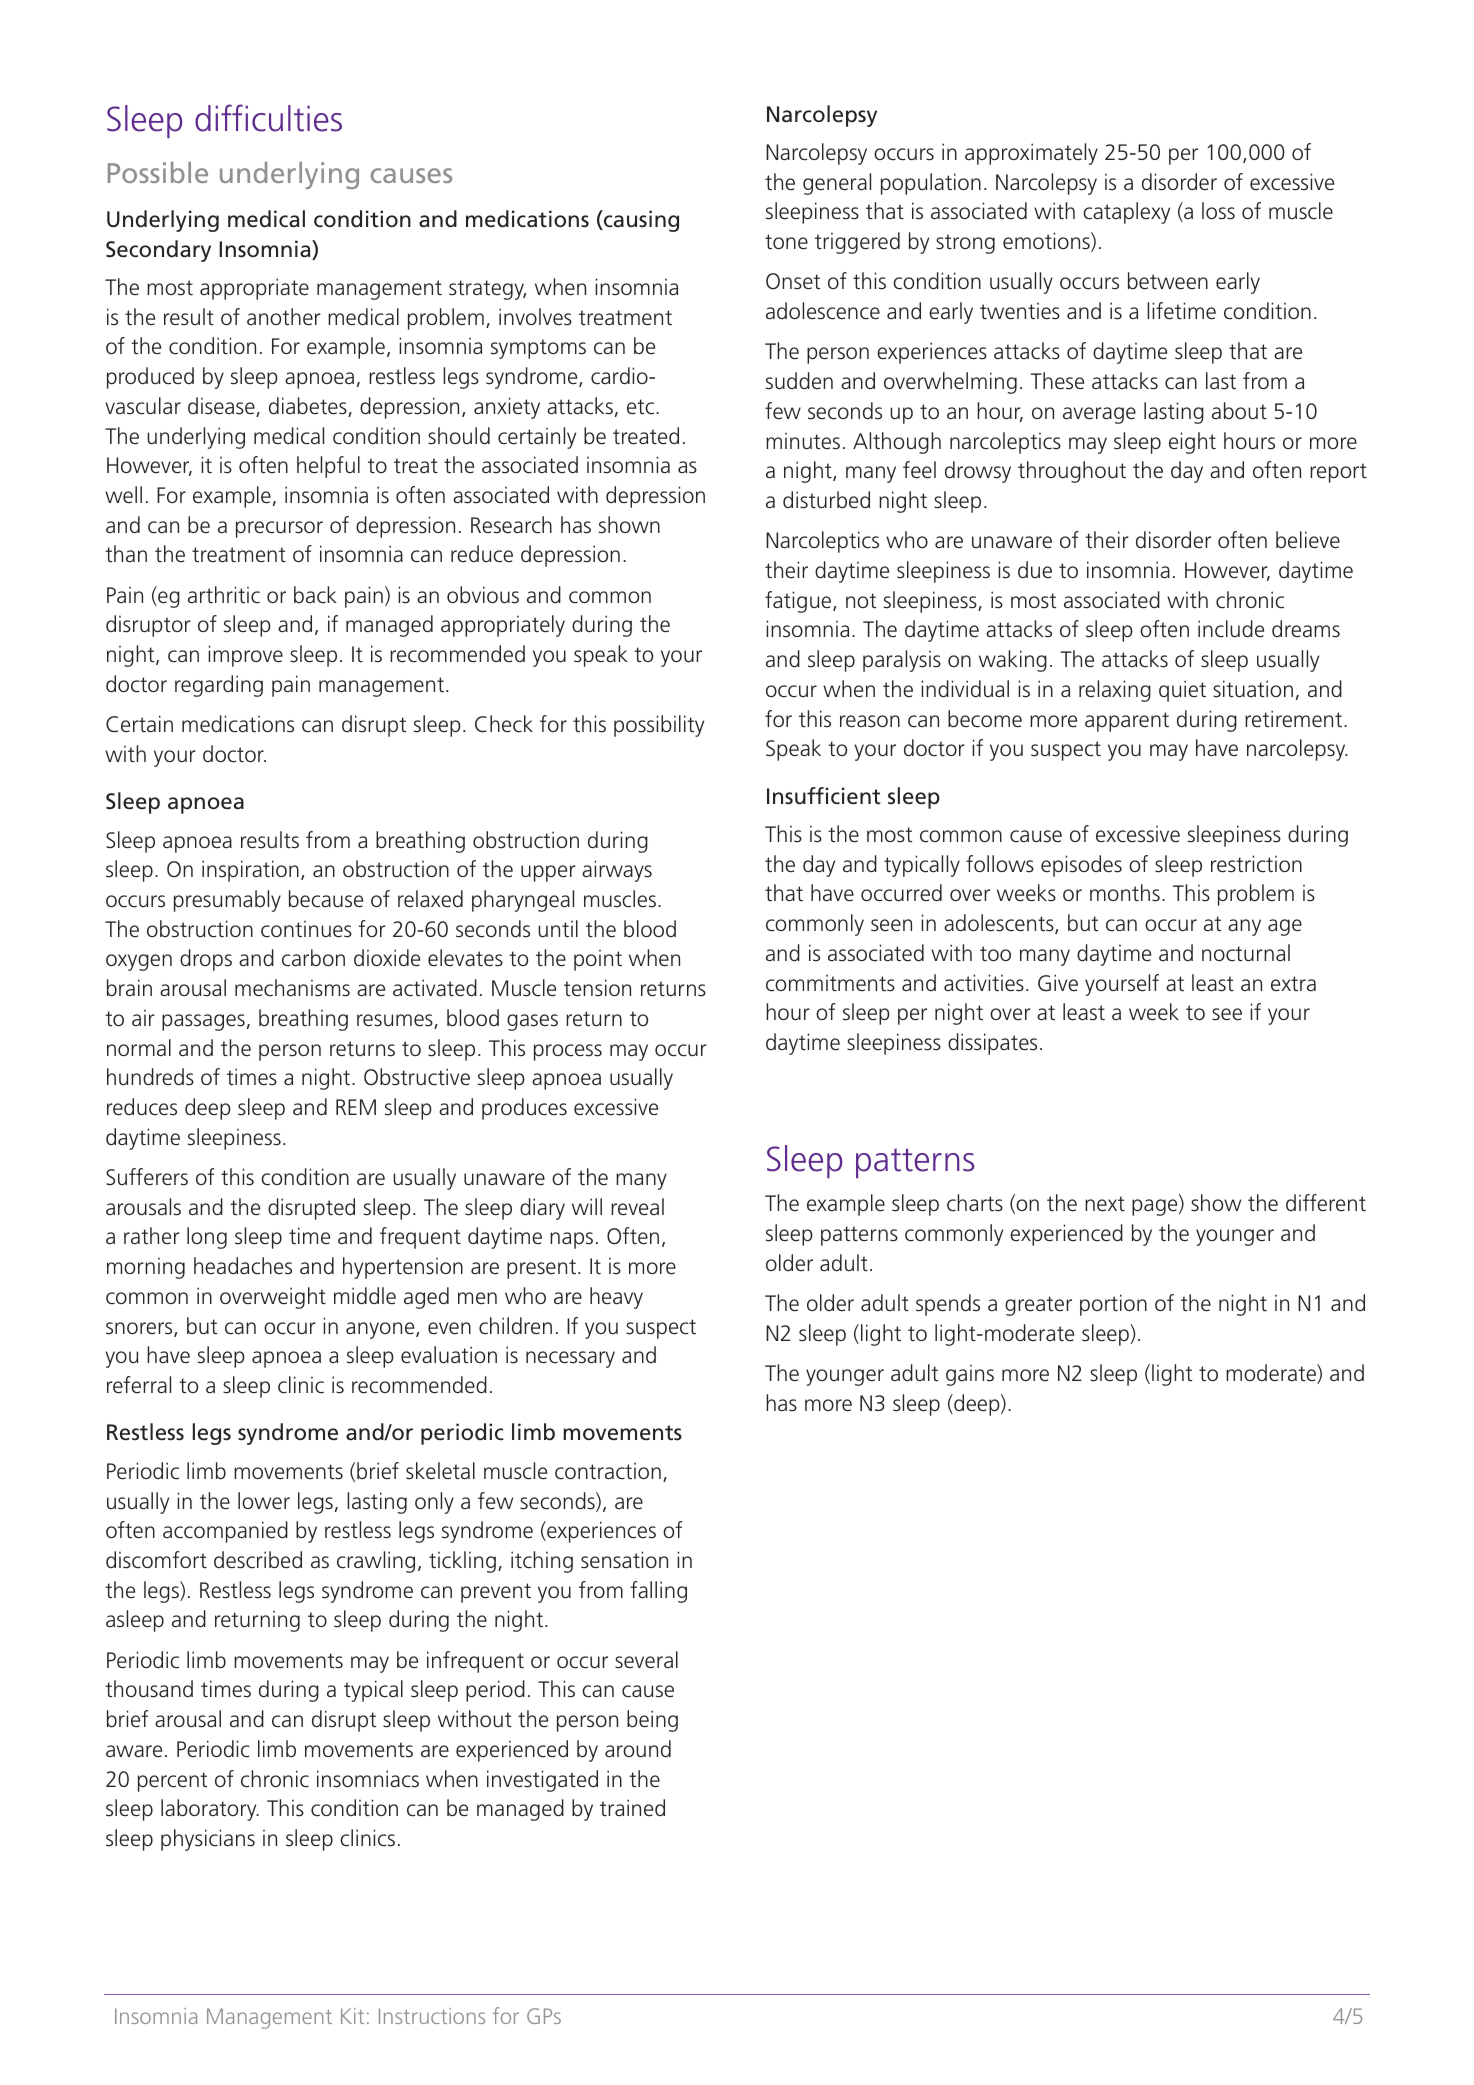 The height and width of the image is (2085, 1474). Describe the element at coordinates (1218, 211) in the image. I see `loss` at that location.
